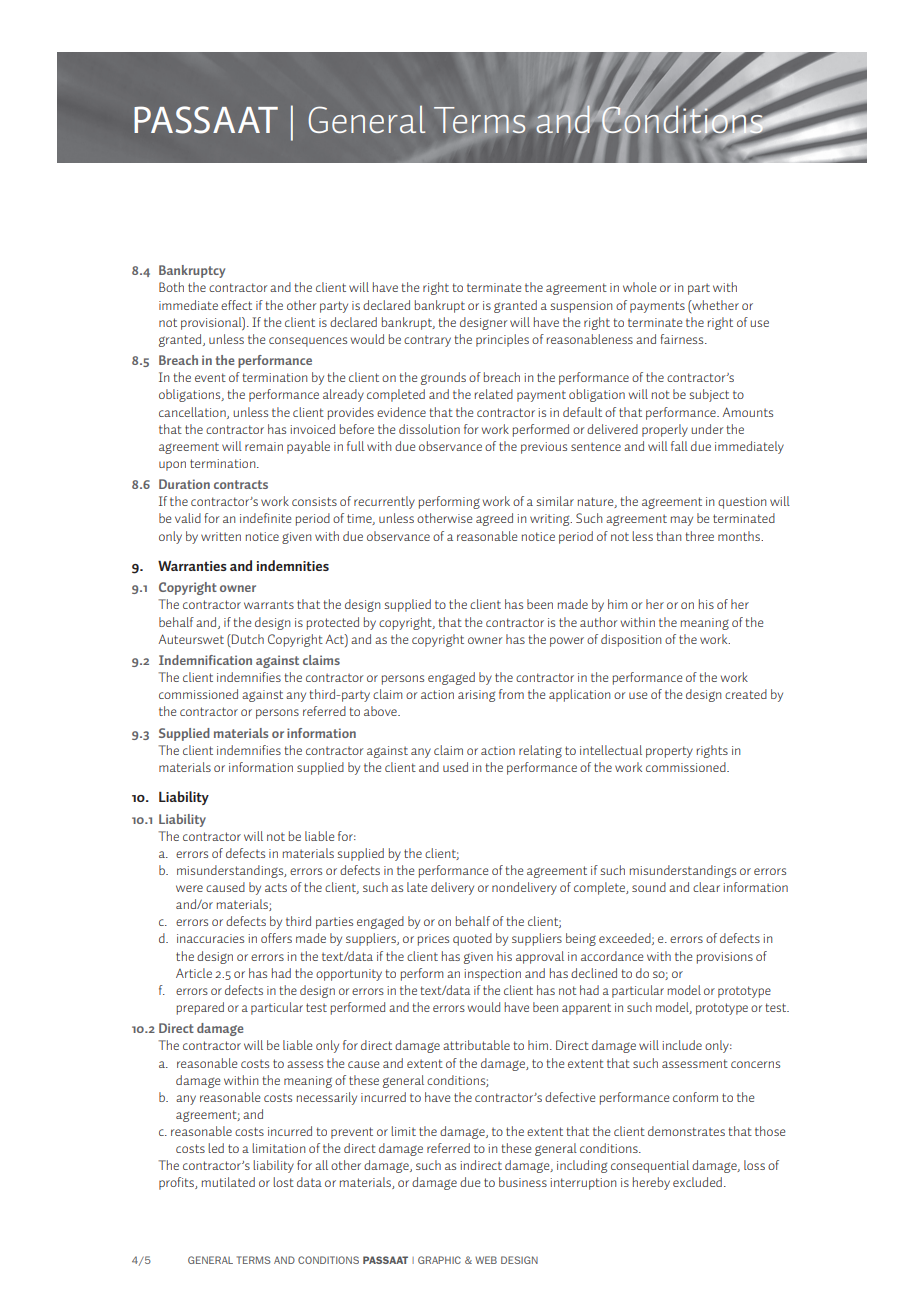 This document has height=1308, width=924. I want to click on whether, so click(714, 305).
